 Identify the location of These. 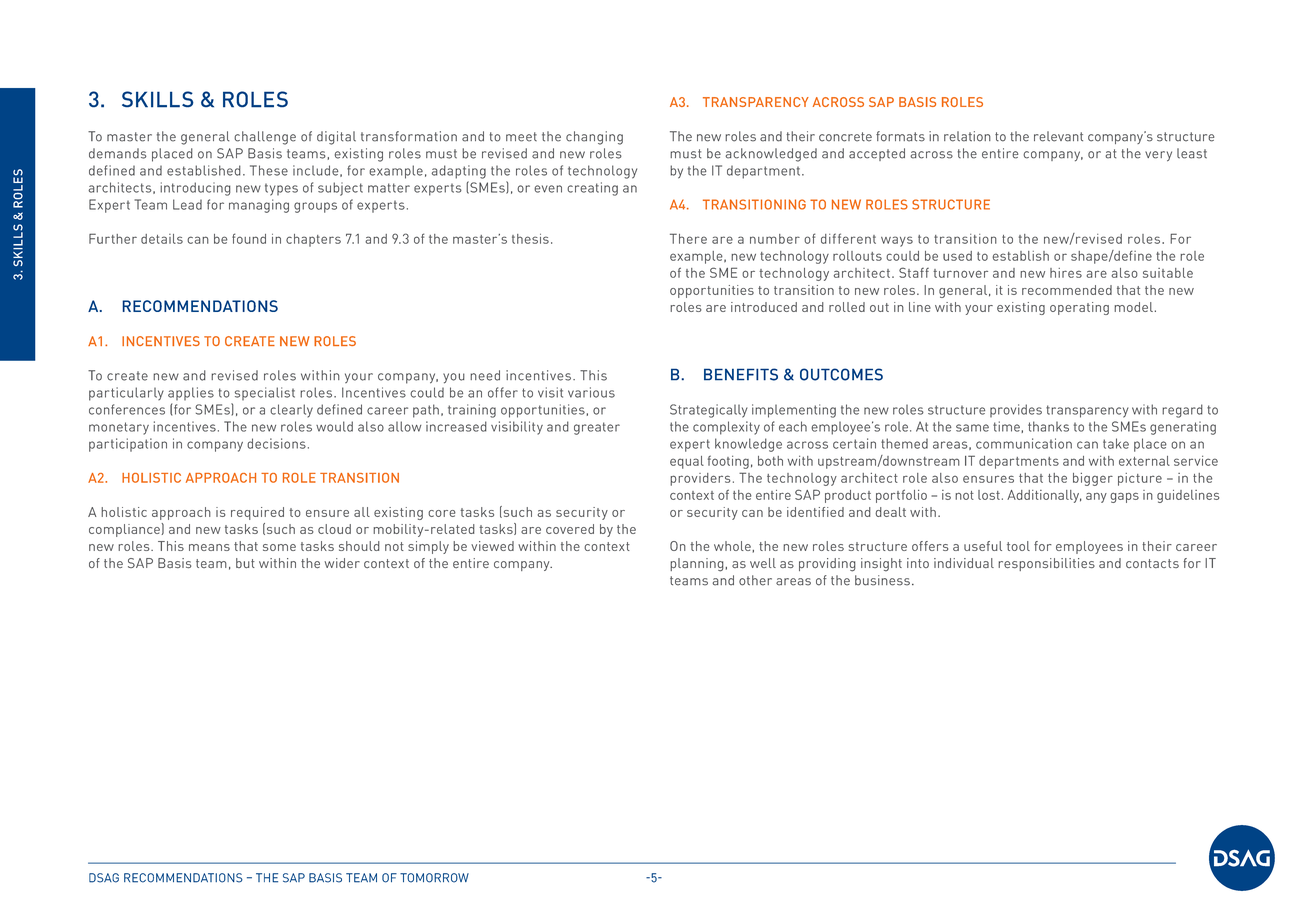
(269, 170).
